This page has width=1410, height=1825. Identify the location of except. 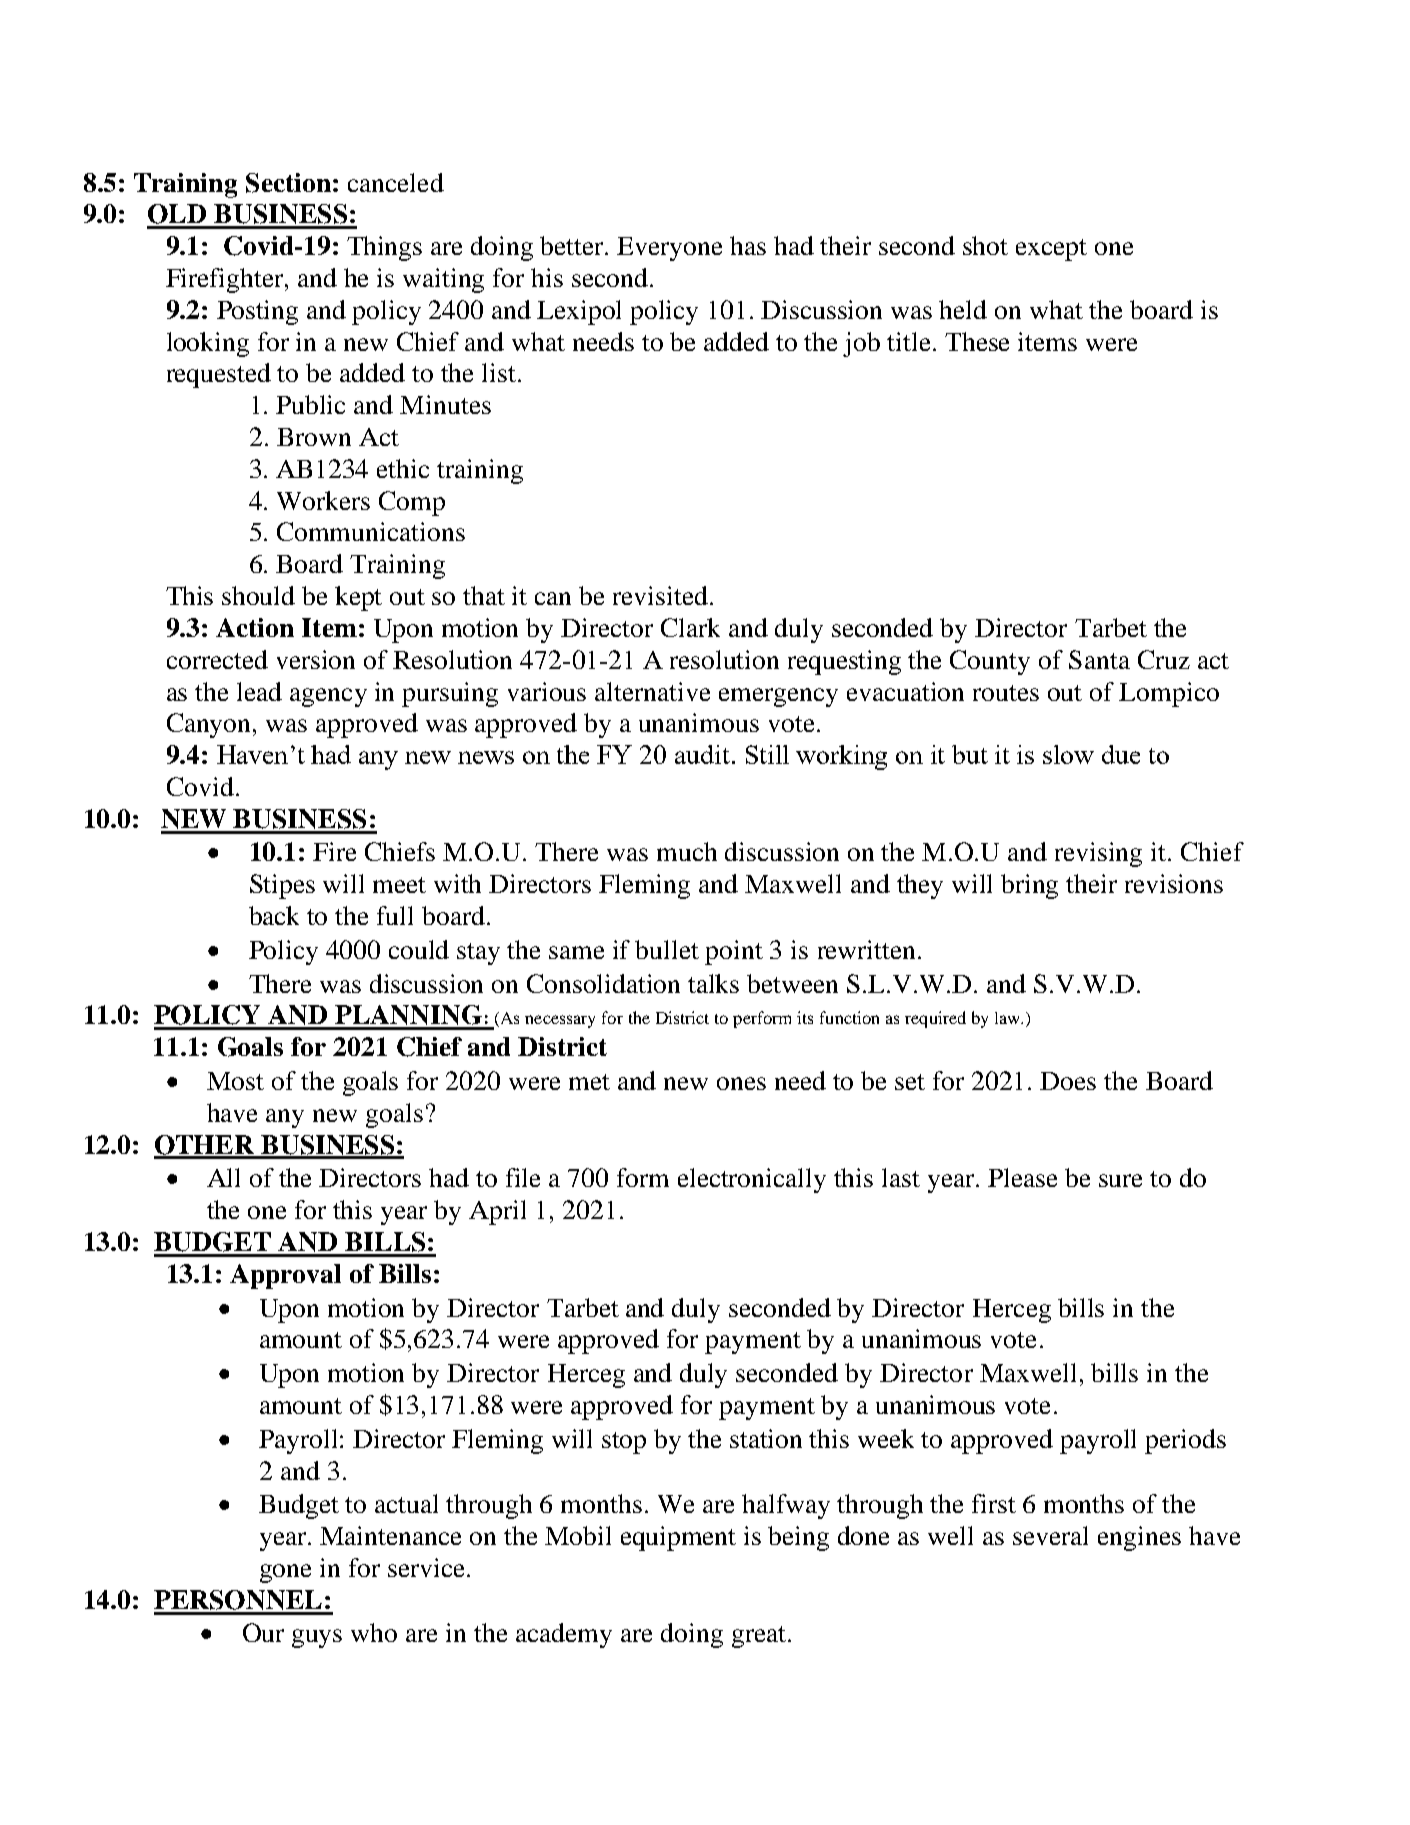
(1051, 250).
